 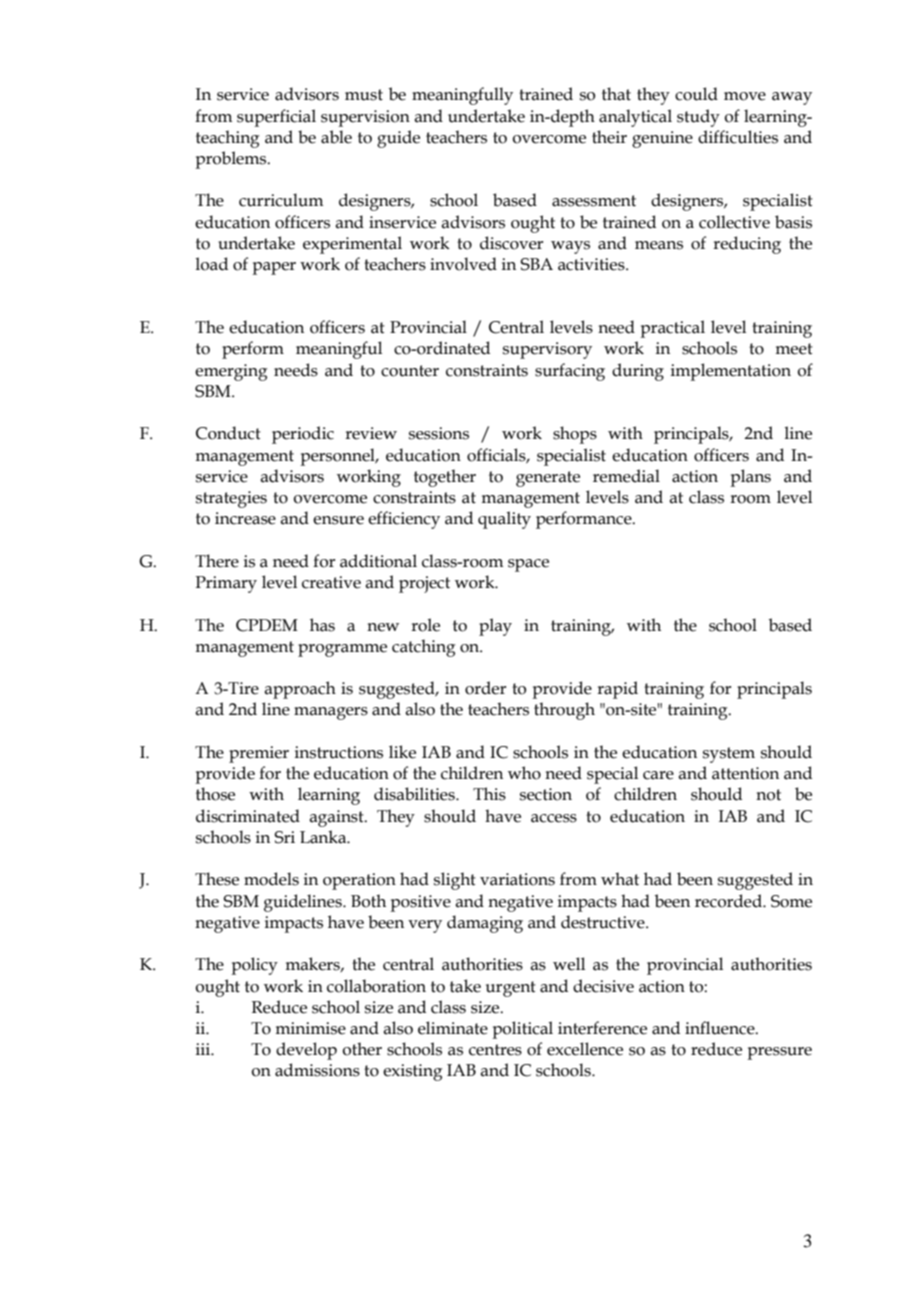 I want to click on develop, so click(x=306, y=1051).
